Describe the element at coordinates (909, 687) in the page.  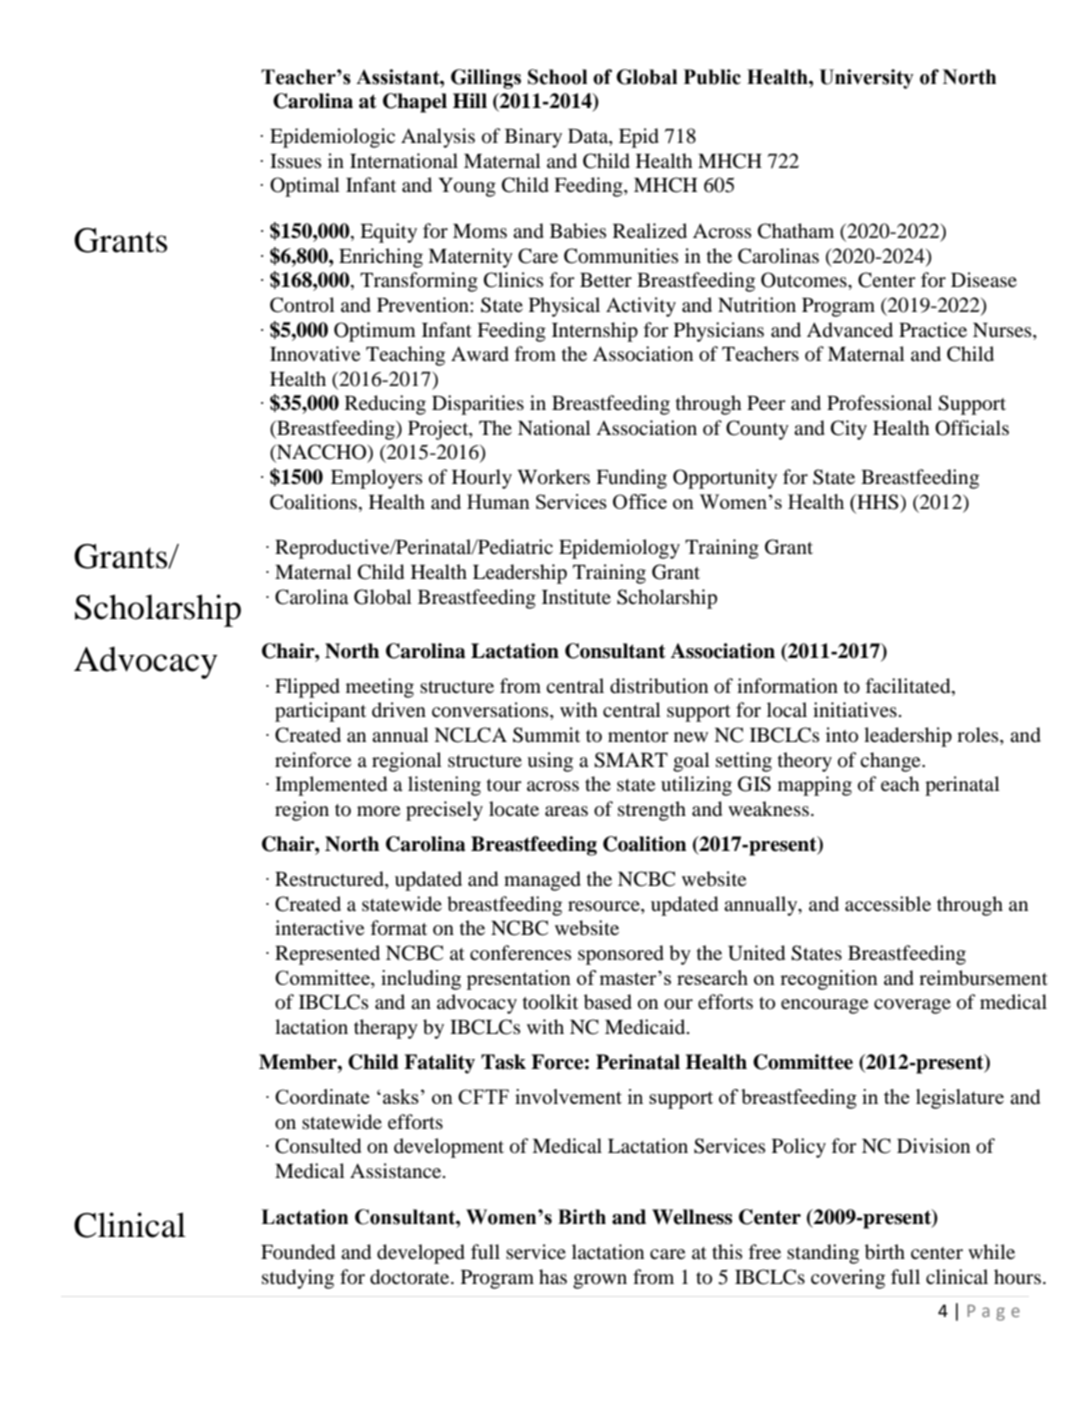
I see `facilitated` at that location.
